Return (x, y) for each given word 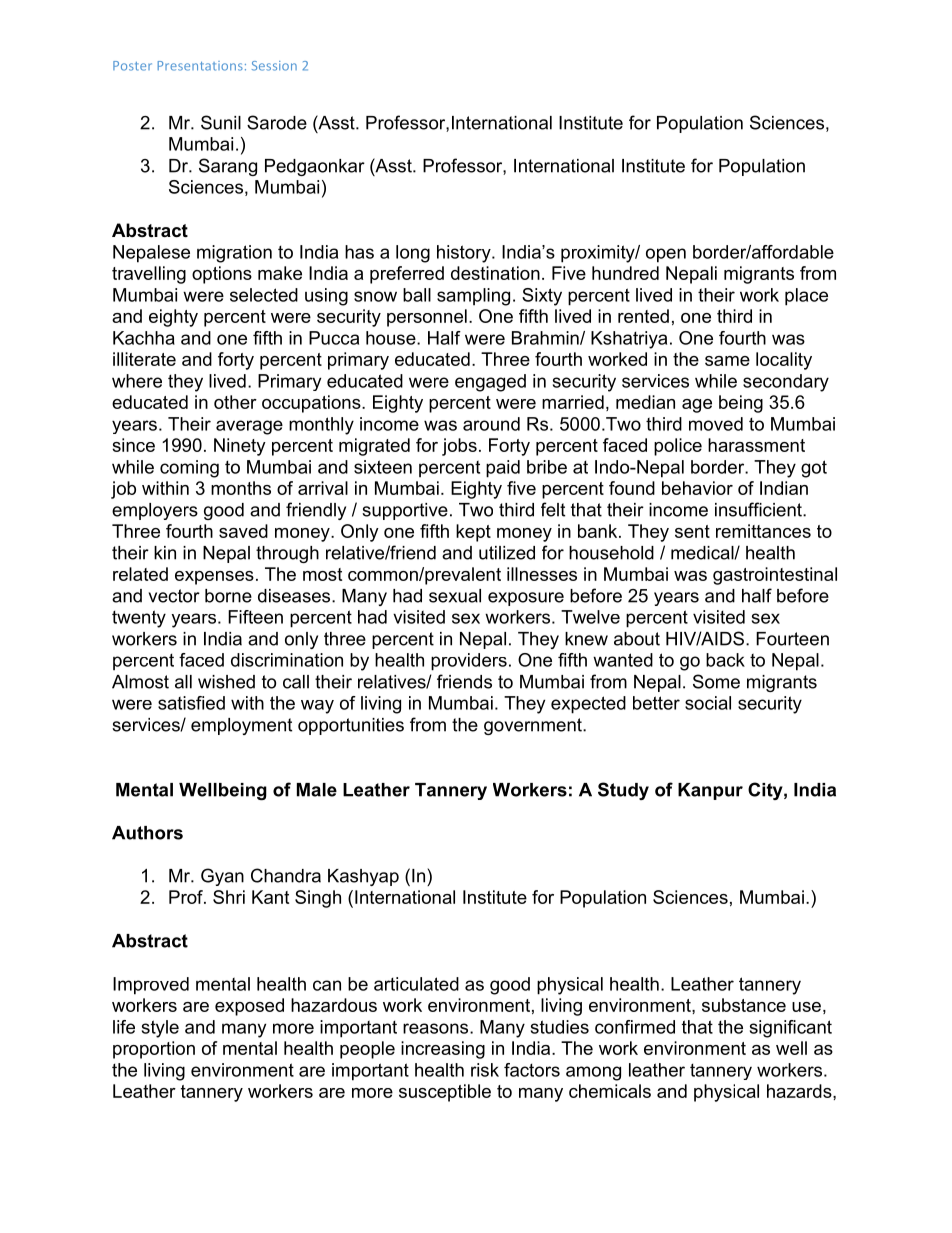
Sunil (221, 122)
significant (791, 1029)
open (666, 255)
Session (274, 66)
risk (485, 1070)
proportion (154, 1050)
